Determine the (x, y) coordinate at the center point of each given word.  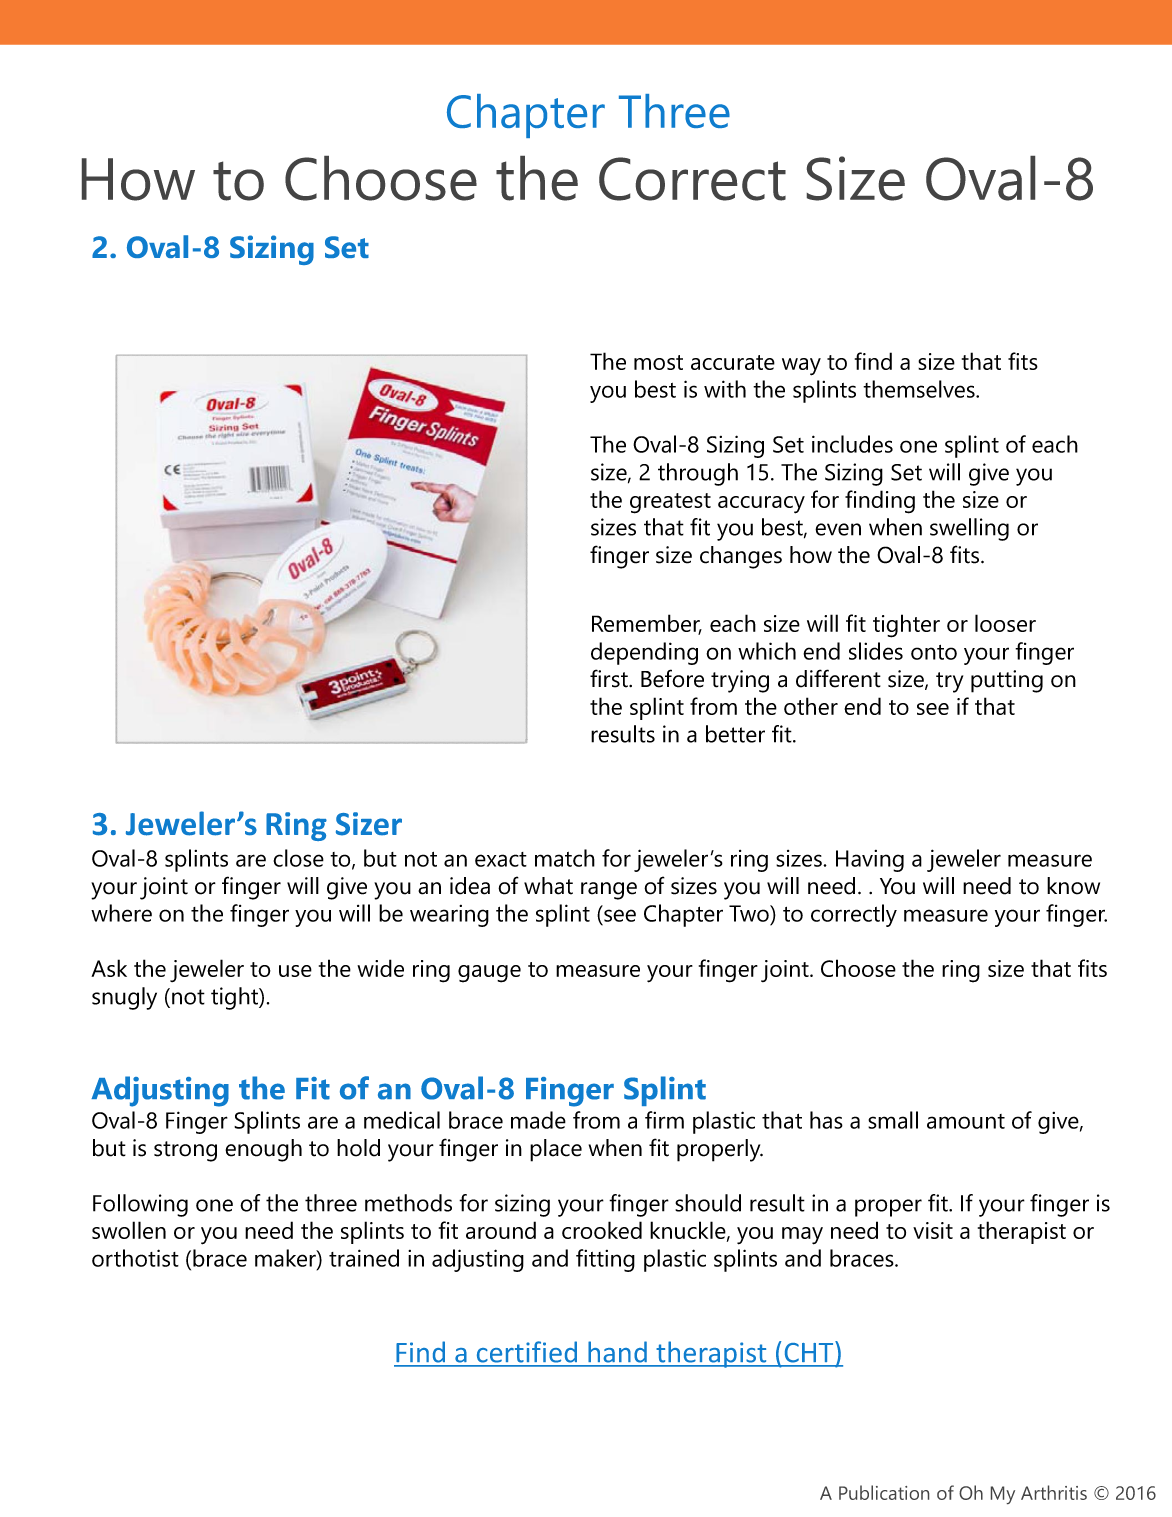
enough (263, 1150)
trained (364, 1258)
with (725, 389)
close (298, 858)
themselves (920, 389)
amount (966, 1121)
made (538, 1120)
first (610, 678)
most (658, 362)
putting (1007, 681)
